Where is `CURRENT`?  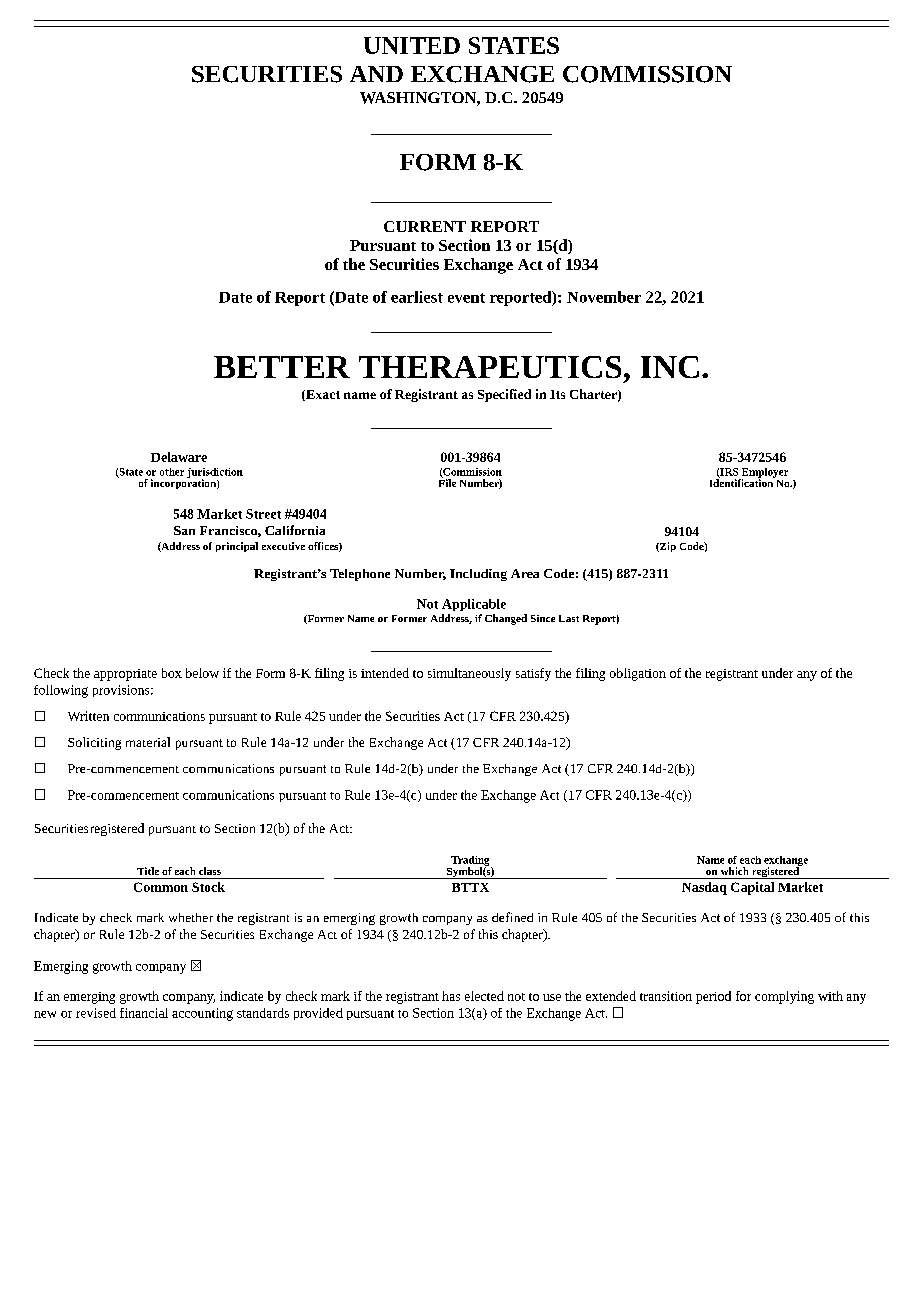 CURRENT is located at coordinates (425, 226).
